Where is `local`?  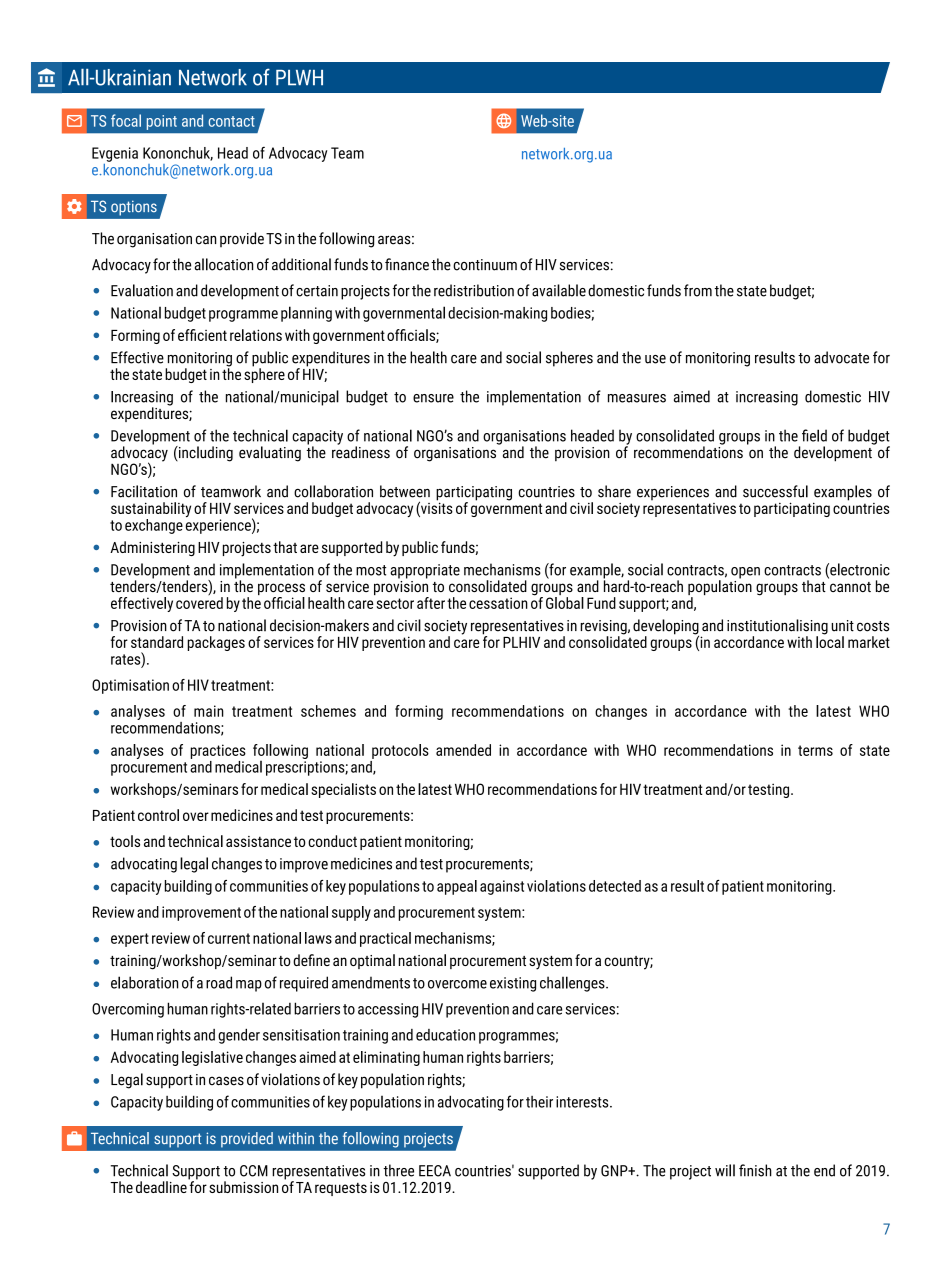
local is located at coordinates (830, 641).
